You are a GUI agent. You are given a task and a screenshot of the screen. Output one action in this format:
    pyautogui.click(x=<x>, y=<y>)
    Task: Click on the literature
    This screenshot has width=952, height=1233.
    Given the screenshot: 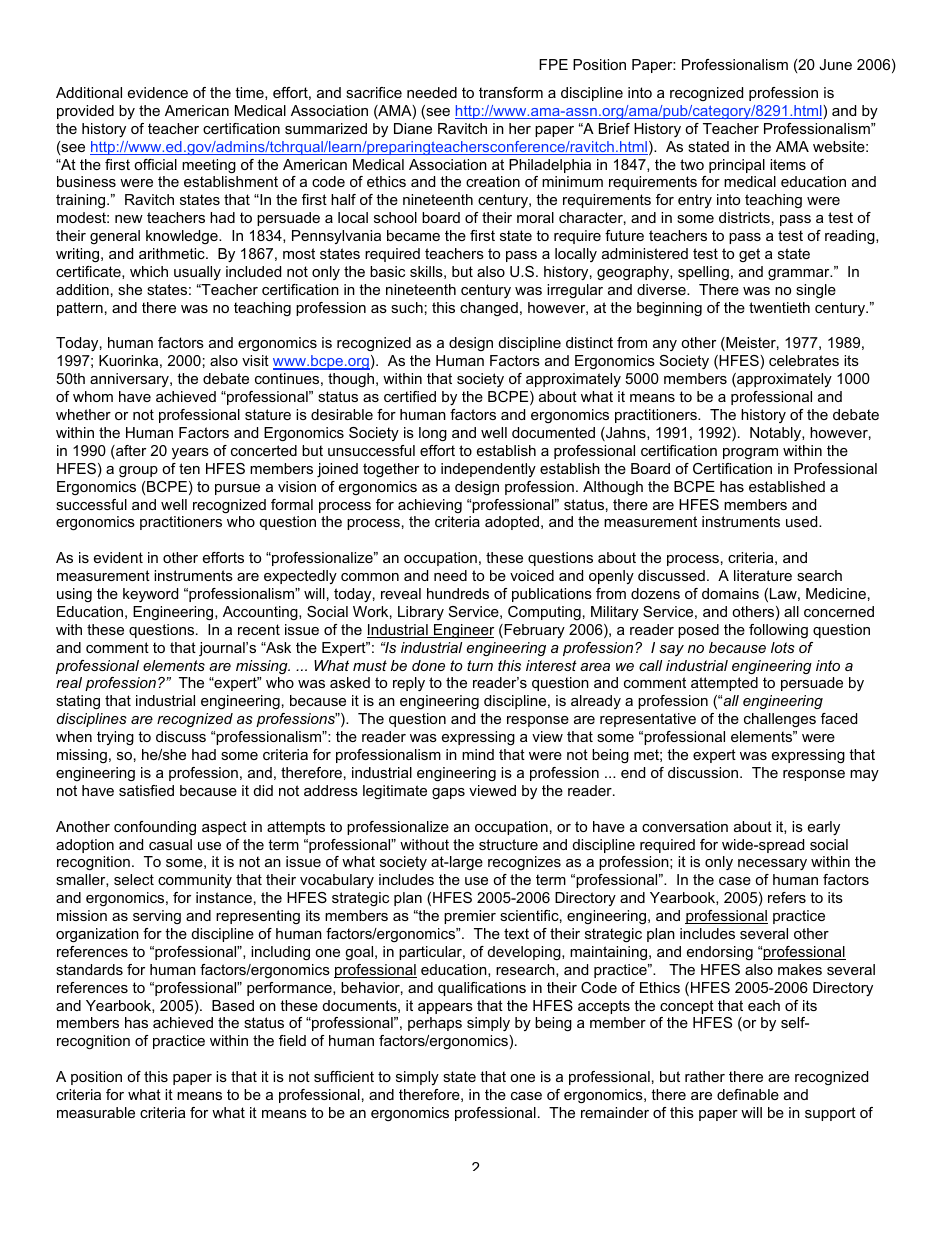 What is the action you would take?
    pyautogui.click(x=763, y=575)
